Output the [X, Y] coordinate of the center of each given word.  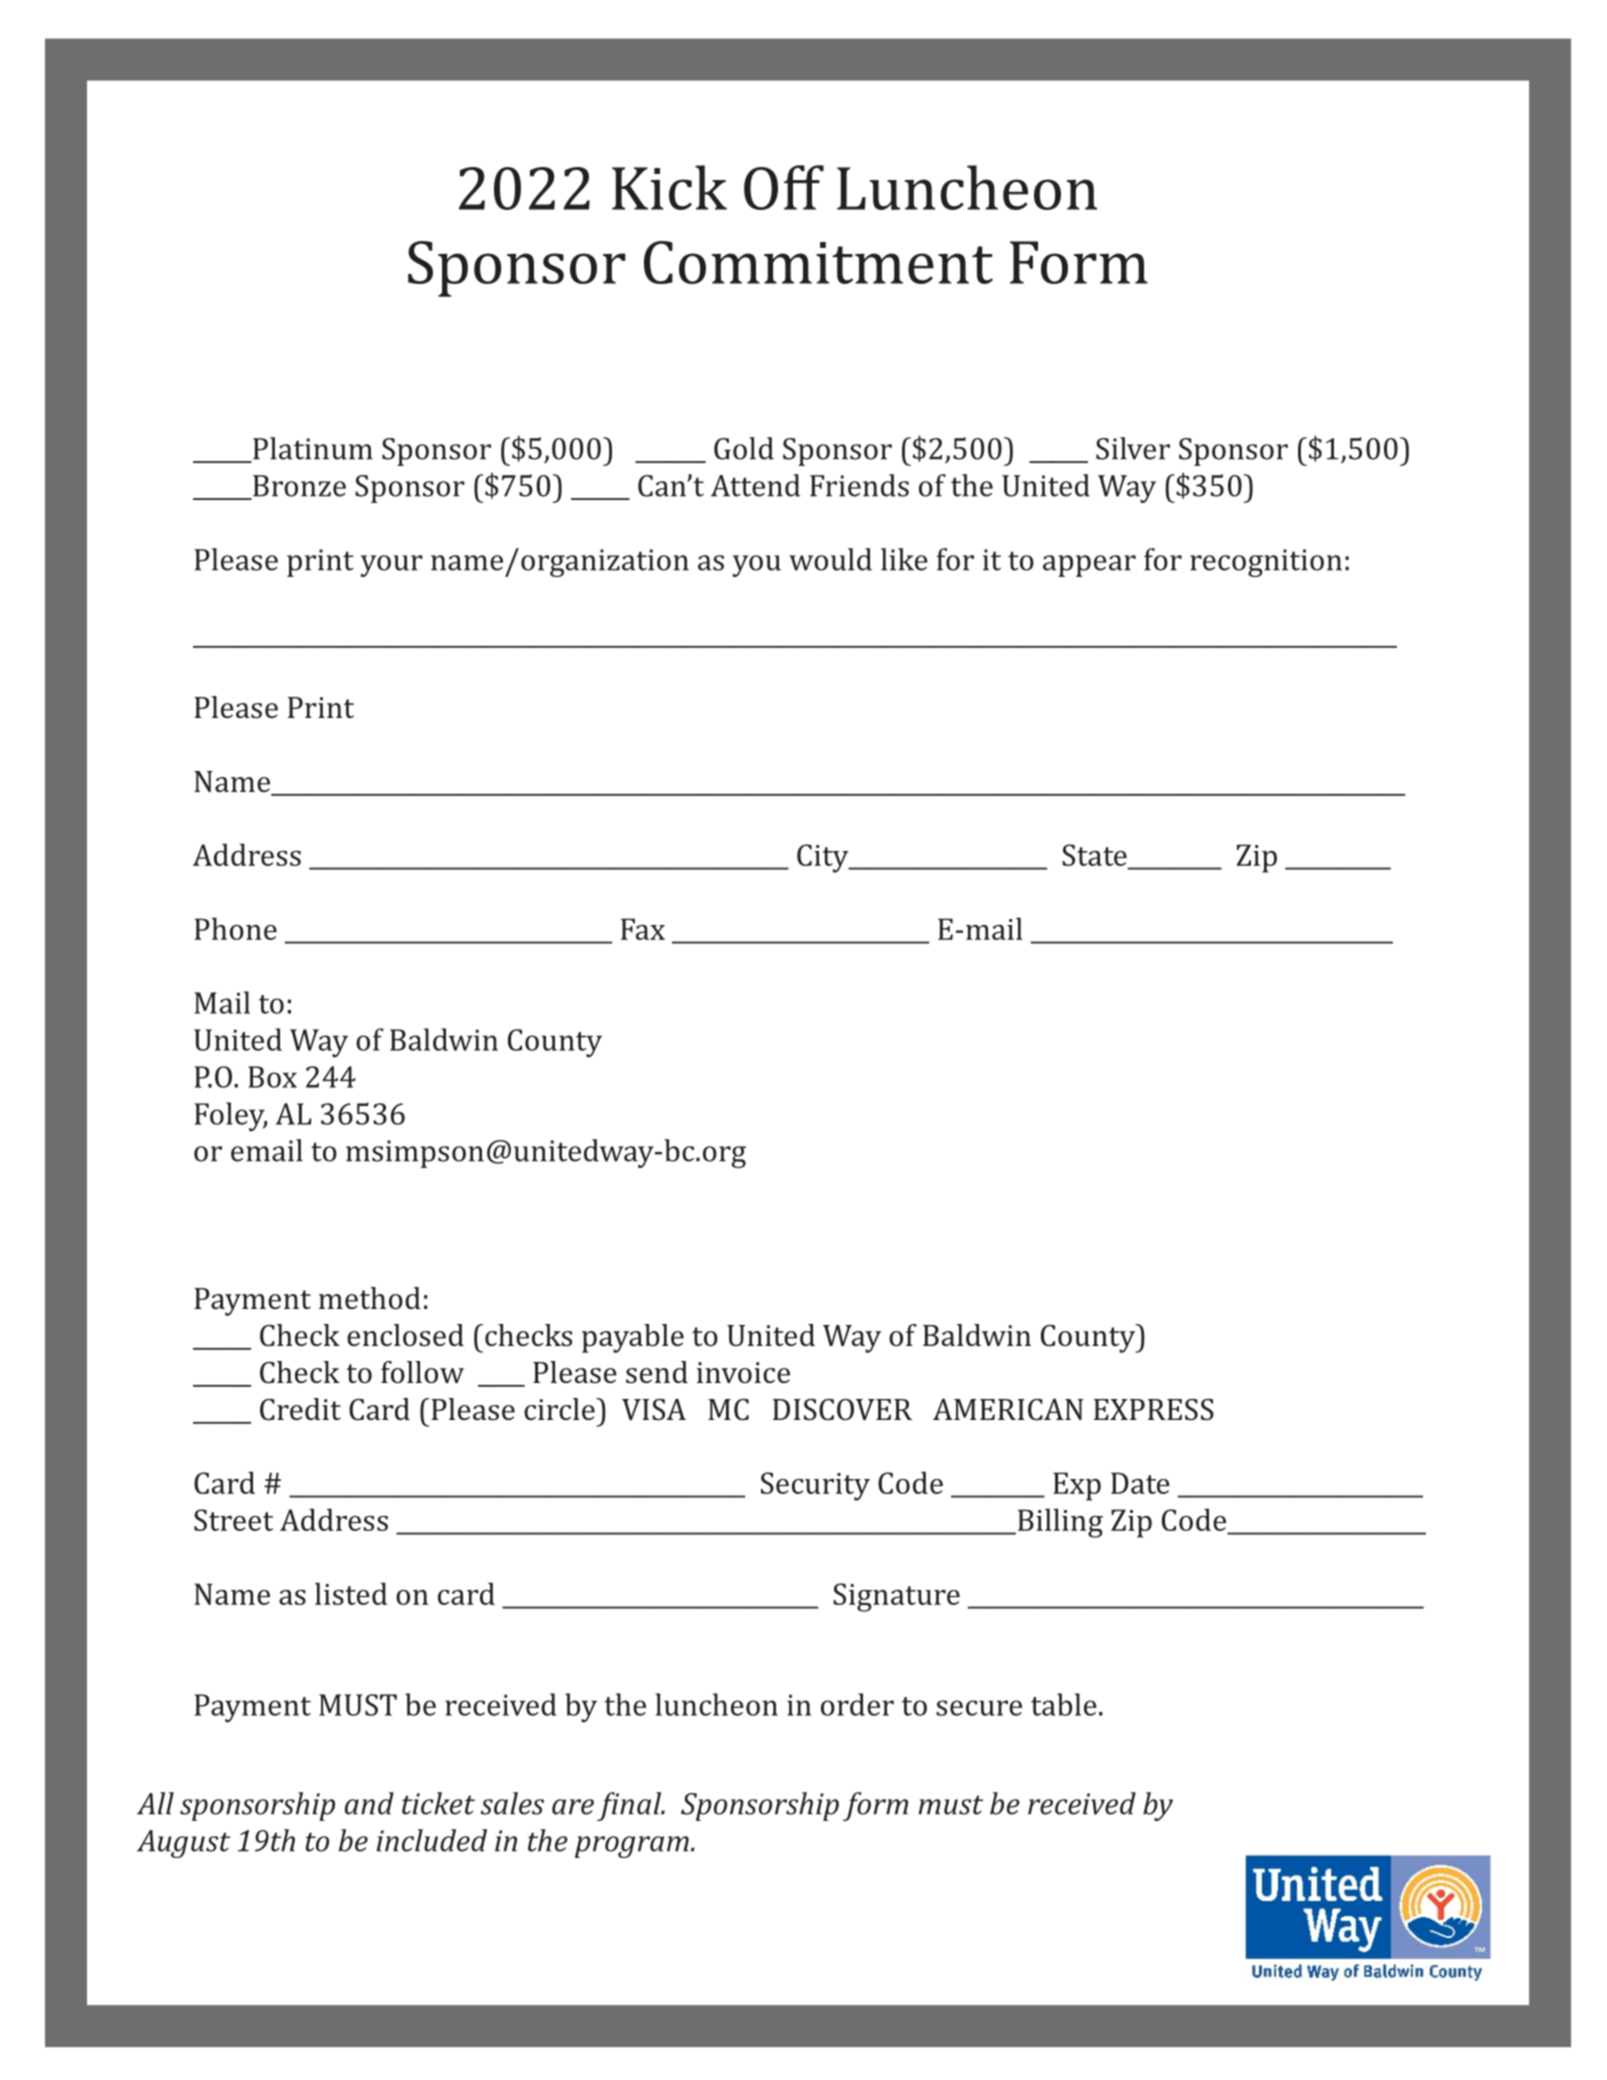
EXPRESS [1154, 1410]
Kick [669, 187]
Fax [643, 929]
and [369, 1803]
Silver [1133, 448]
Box [272, 1077]
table [1064, 1704]
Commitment [818, 262]
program [632, 1847]
